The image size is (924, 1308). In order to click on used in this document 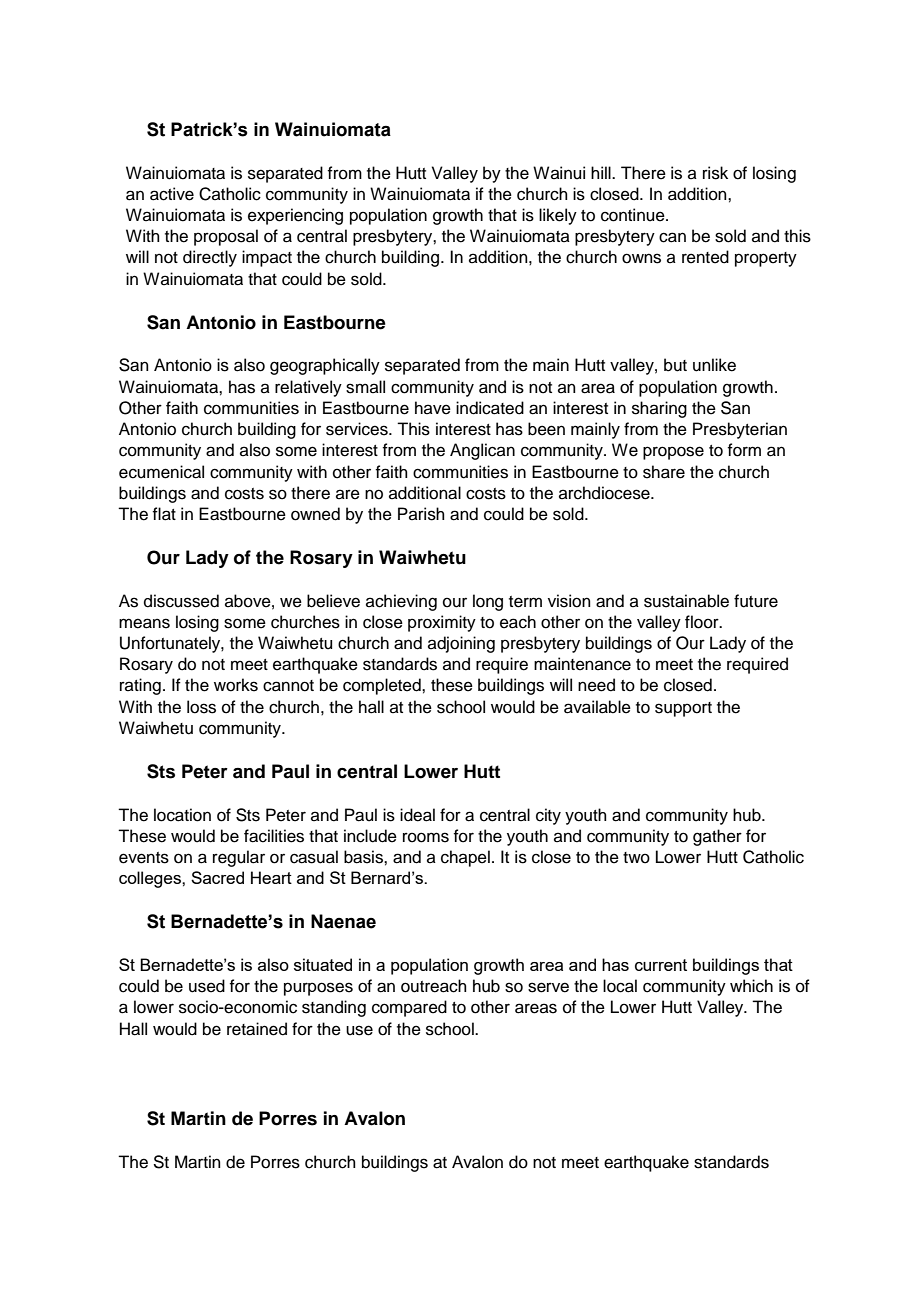, I will do `click(207, 986)`.
